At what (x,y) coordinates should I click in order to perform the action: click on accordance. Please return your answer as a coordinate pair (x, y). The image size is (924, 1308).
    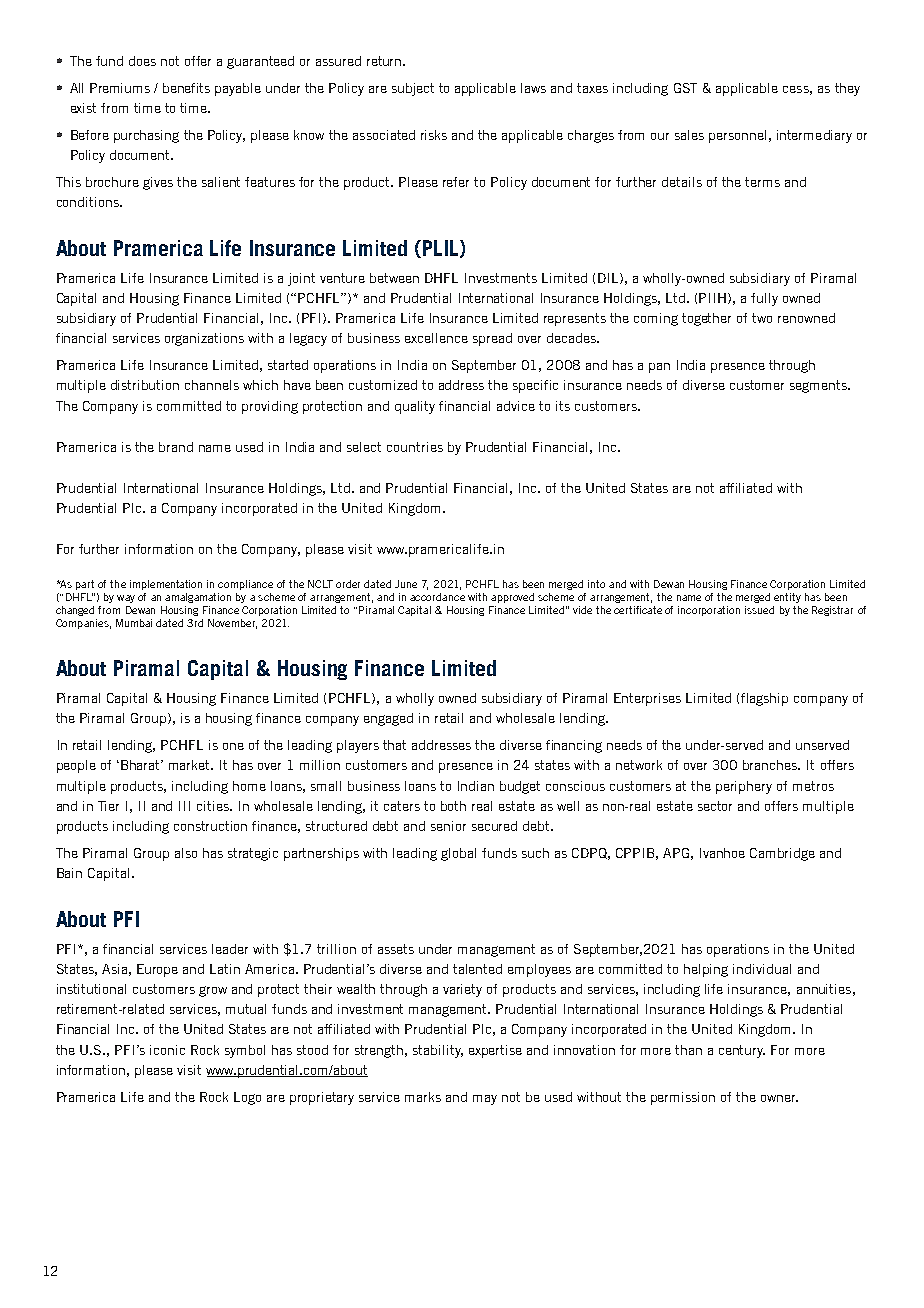
    Looking at the image, I should click on (437, 597).
